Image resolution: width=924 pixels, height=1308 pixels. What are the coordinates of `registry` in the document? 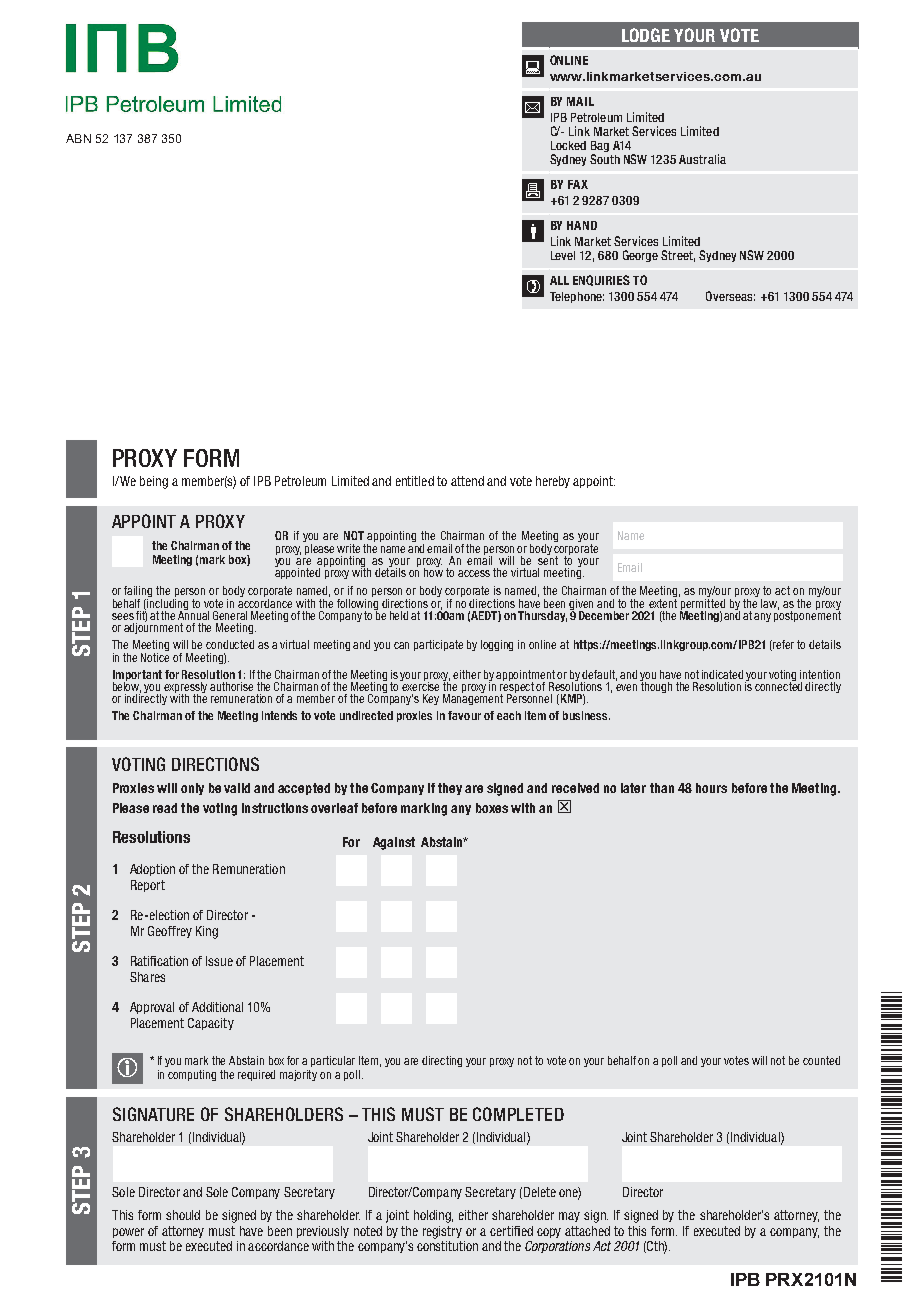 It's located at (442, 1232).
